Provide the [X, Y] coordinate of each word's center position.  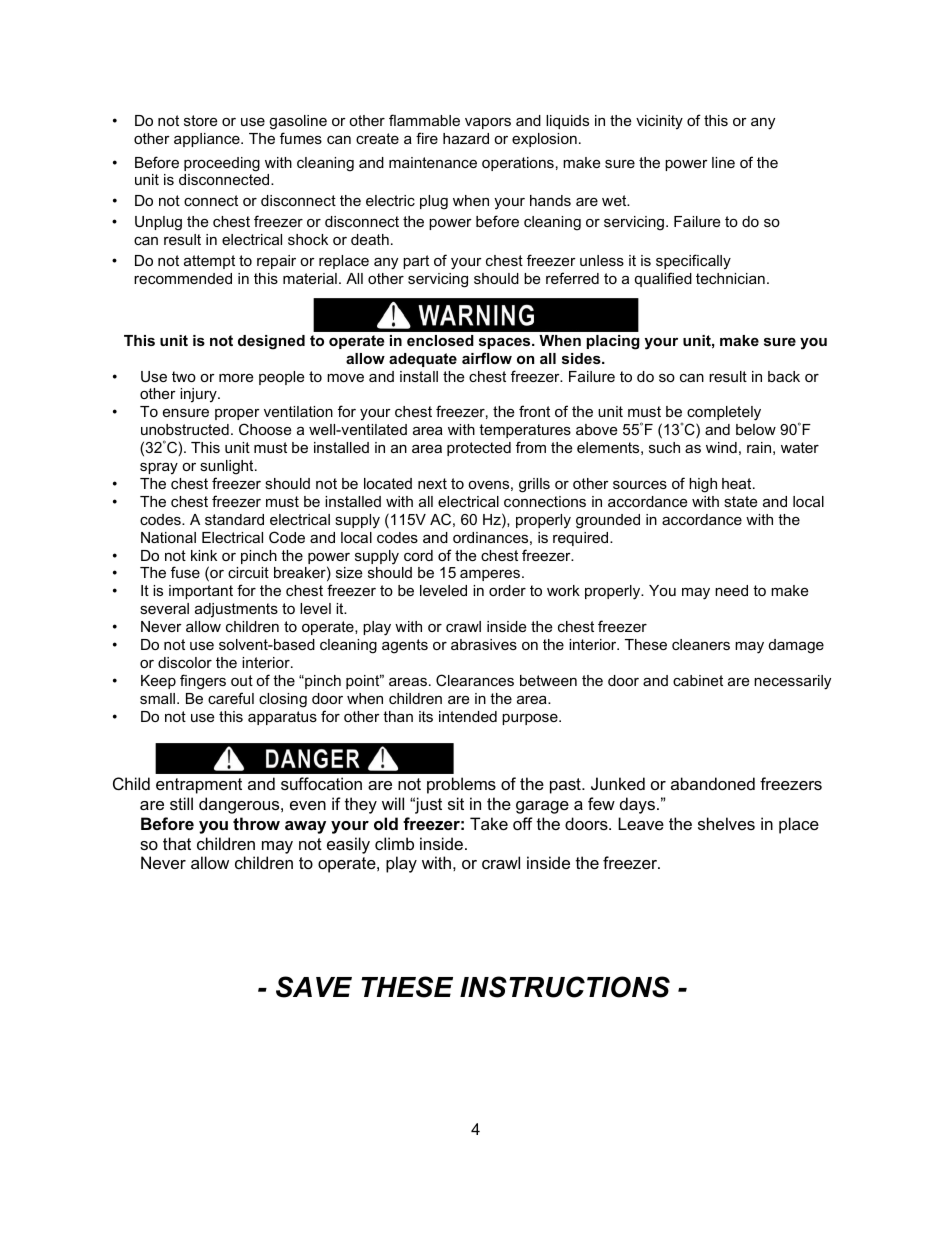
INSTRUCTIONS [565, 987]
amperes [491, 575]
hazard [466, 138]
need [731, 590]
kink [204, 555]
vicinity [659, 122]
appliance [208, 140]
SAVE [314, 987]
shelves [726, 823]
